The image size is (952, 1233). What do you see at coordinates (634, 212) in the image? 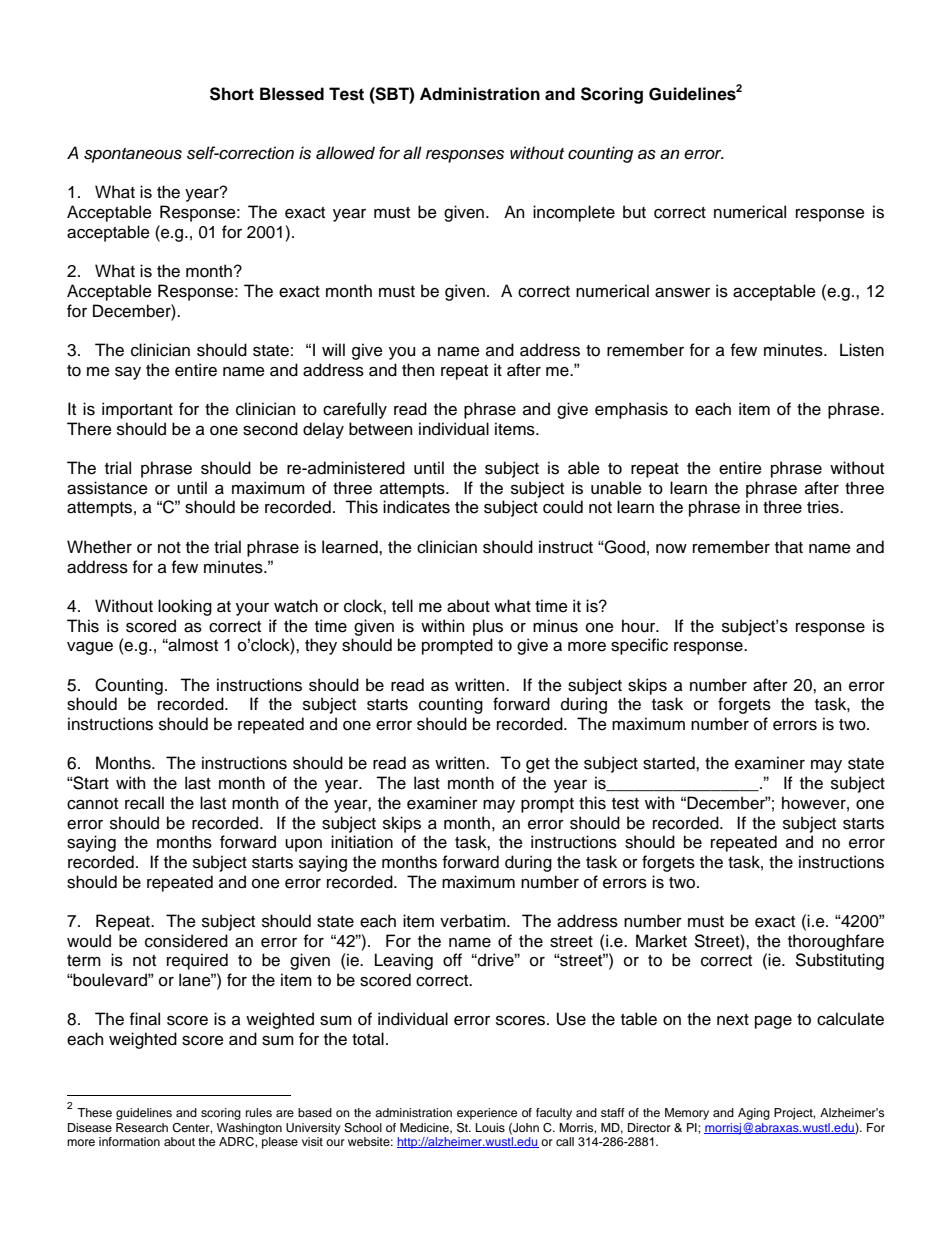
I see `but` at bounding box center [634, 212].
